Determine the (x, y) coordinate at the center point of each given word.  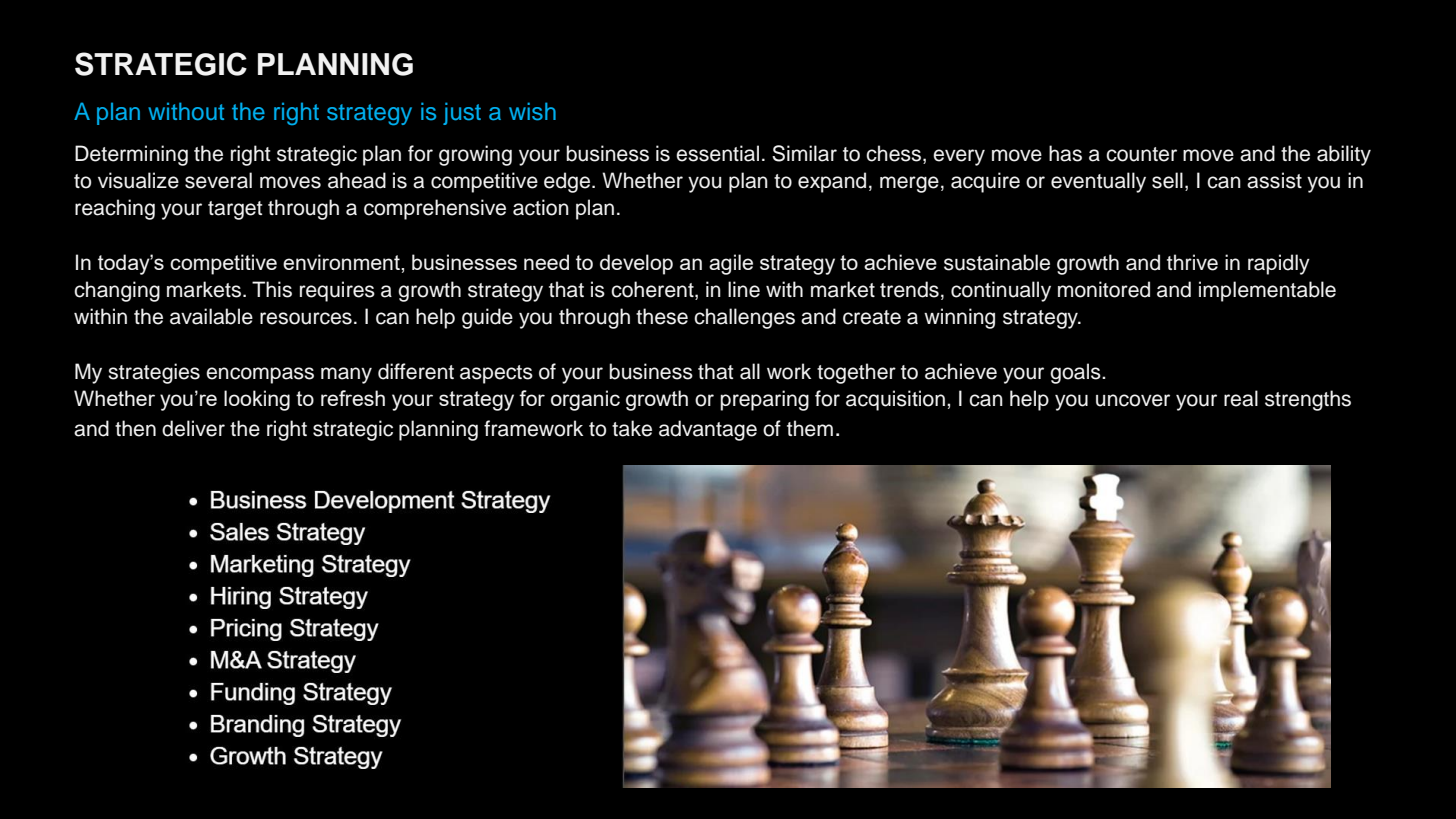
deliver (193, 428)
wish (532, 111)
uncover (1133, 400)
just (462, 113)
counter (1141, 154)
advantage (708, 430)
